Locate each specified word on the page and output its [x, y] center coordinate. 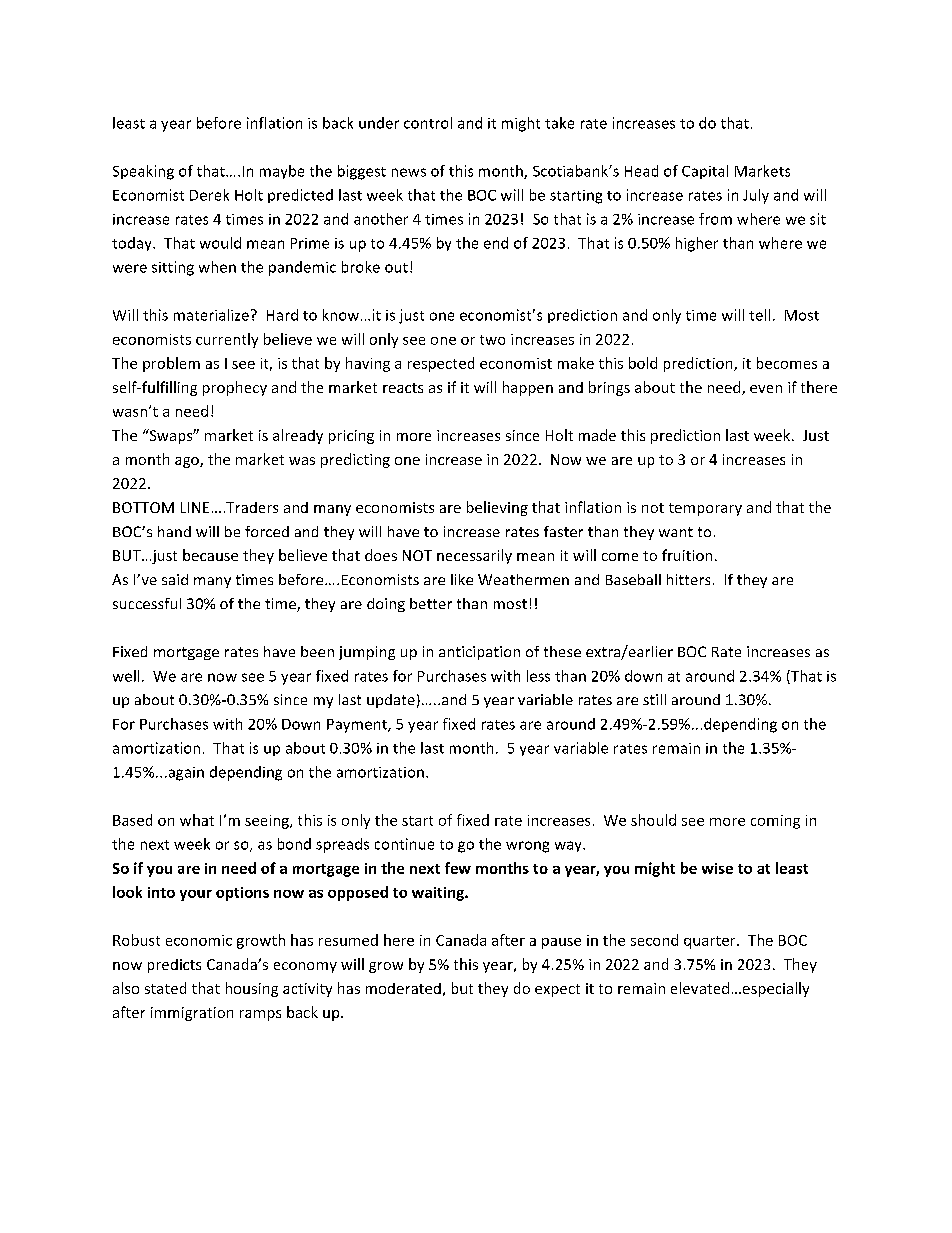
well [126, 676]
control [428, 123]
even [766, 389]
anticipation [479, 653]
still [654, 699]
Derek [209, 195]
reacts [403, 388]
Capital [705, 172]
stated [165, 988]
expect [557, 990]
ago [188, 462]
